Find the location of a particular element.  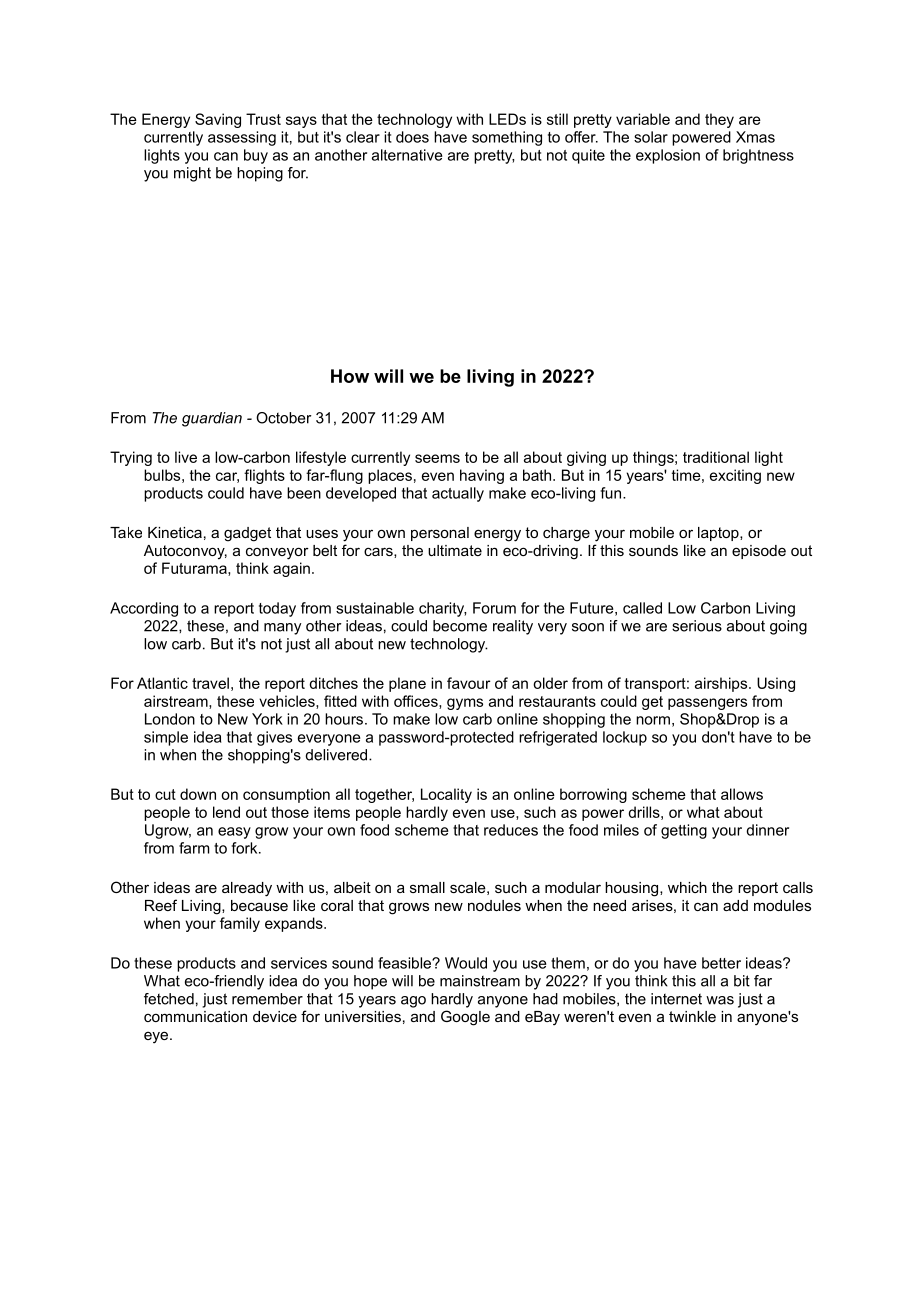

was is located at coordinates (720, 1000).
